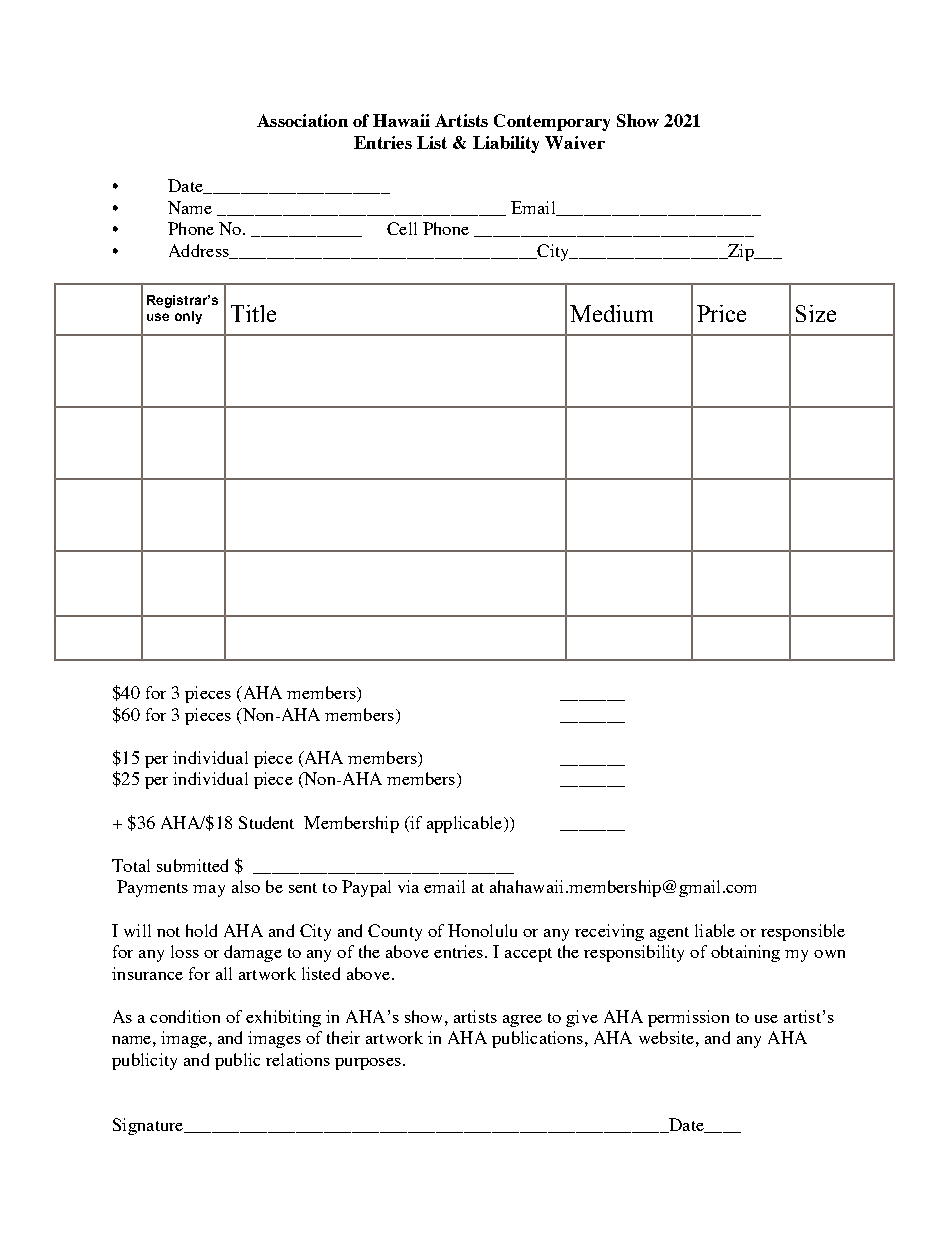 The height and width of the screenshot is (1233, 952). Describe the element at coordinates (721, 313) in the screenshot. I see `Price` at that location.
